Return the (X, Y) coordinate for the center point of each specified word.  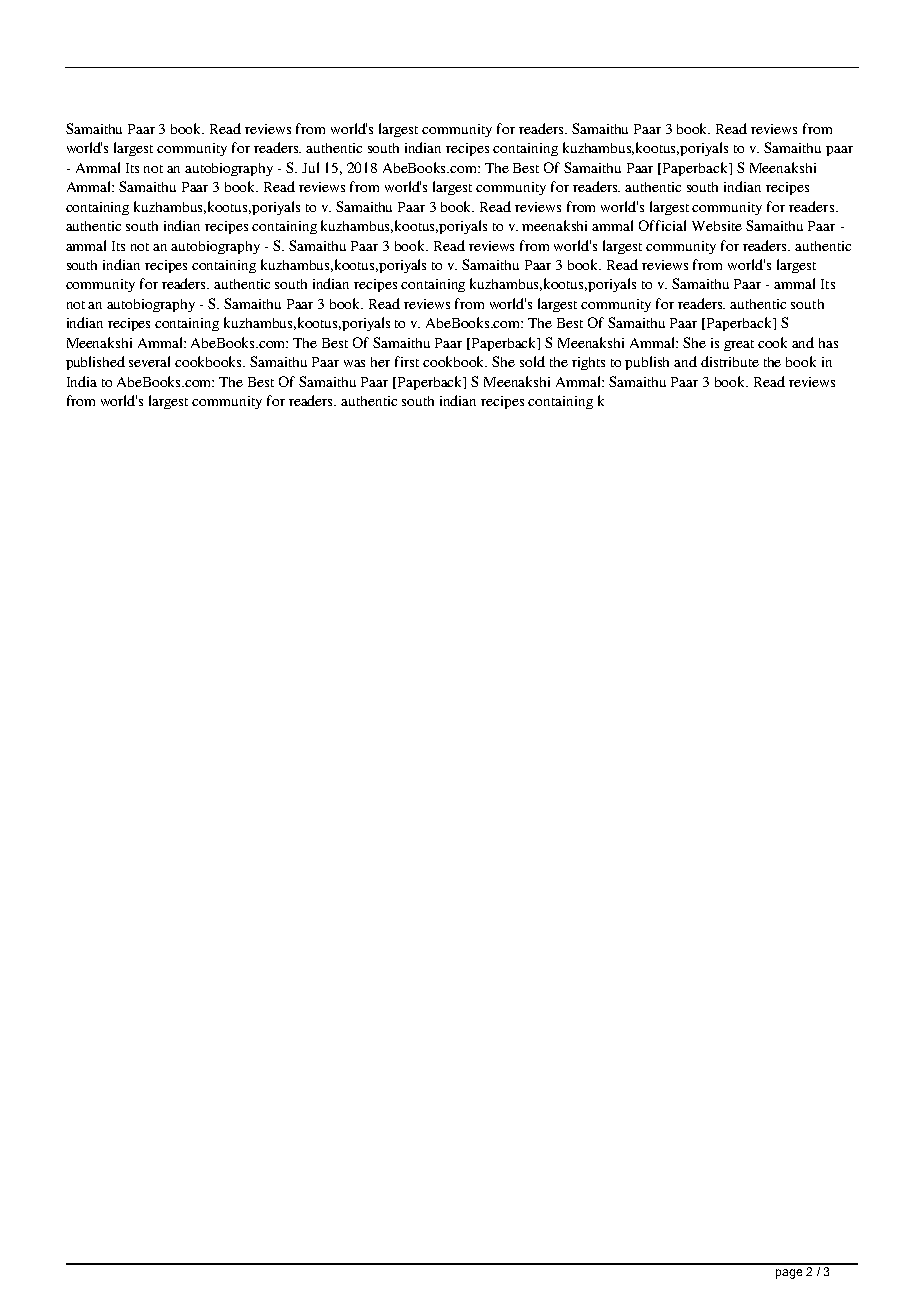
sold (532, 361)
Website (717, 226)
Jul (310, 167)
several (149, 361)
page (789, 1274)
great (739, 345)
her (380, 362)
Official (662, 225)
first (407, 361)
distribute (730, 361)
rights (588, 363)
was (354, 363)
